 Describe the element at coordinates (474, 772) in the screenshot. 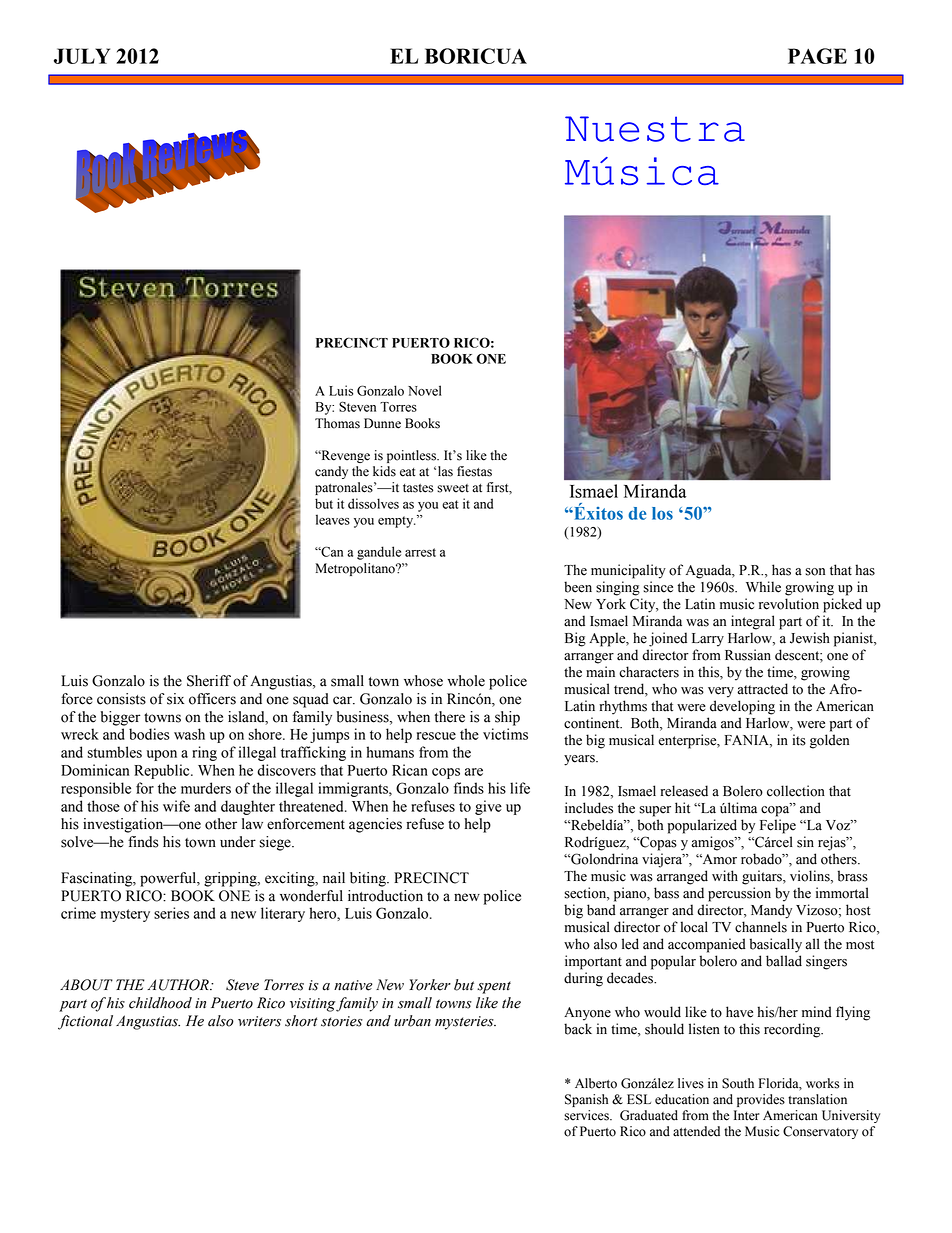

I see `are` at that location.
